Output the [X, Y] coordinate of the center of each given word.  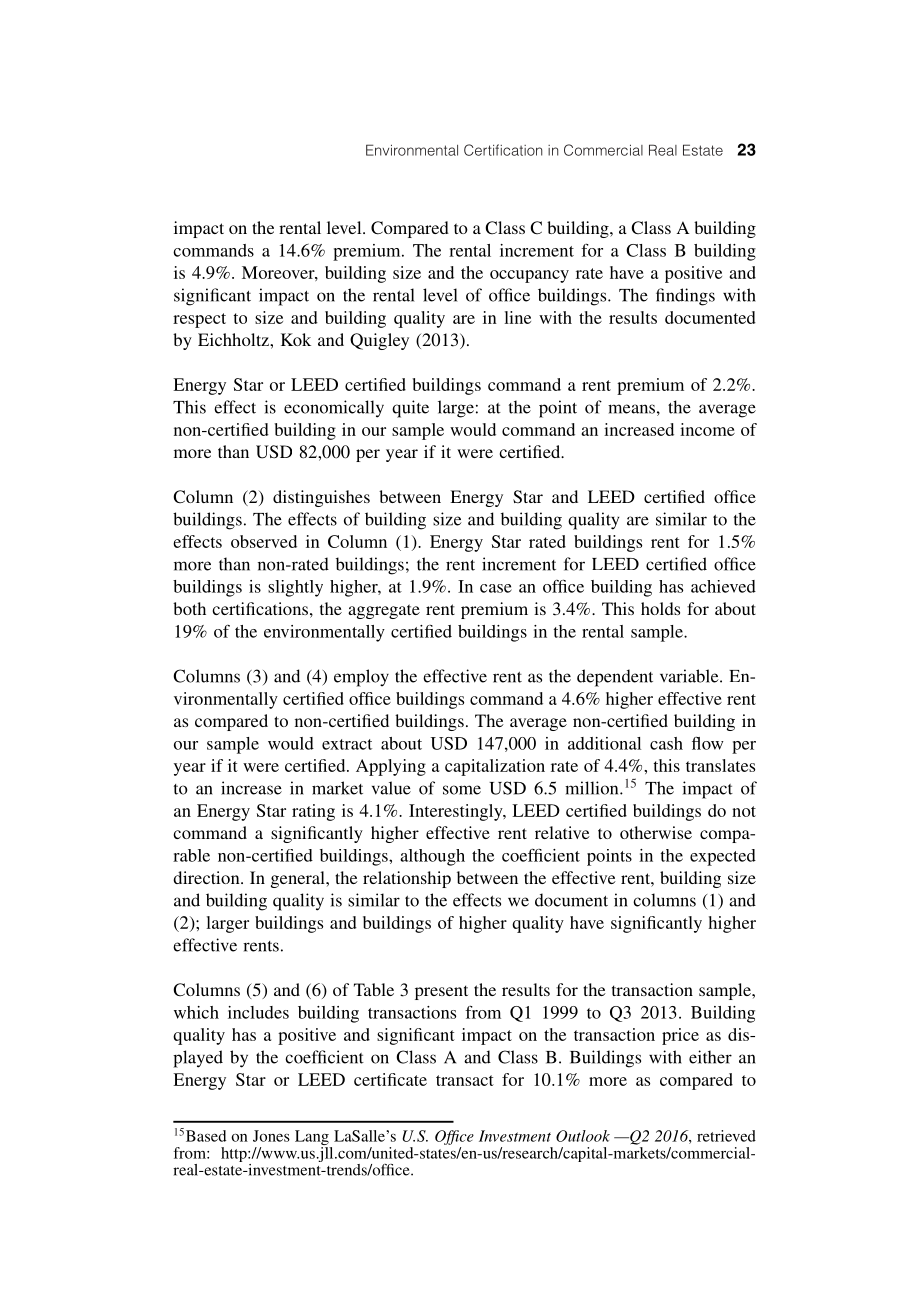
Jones [271, 1136]
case [496, 588]
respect [199, 320]
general [299, 879]
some [462, 790]
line [517, 317]
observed [264, 541]
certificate [390, 1079]
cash [666, 743]
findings [685, 297]
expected [723, 857]
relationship [407, 879]
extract [347, 744]
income [707, 429]
